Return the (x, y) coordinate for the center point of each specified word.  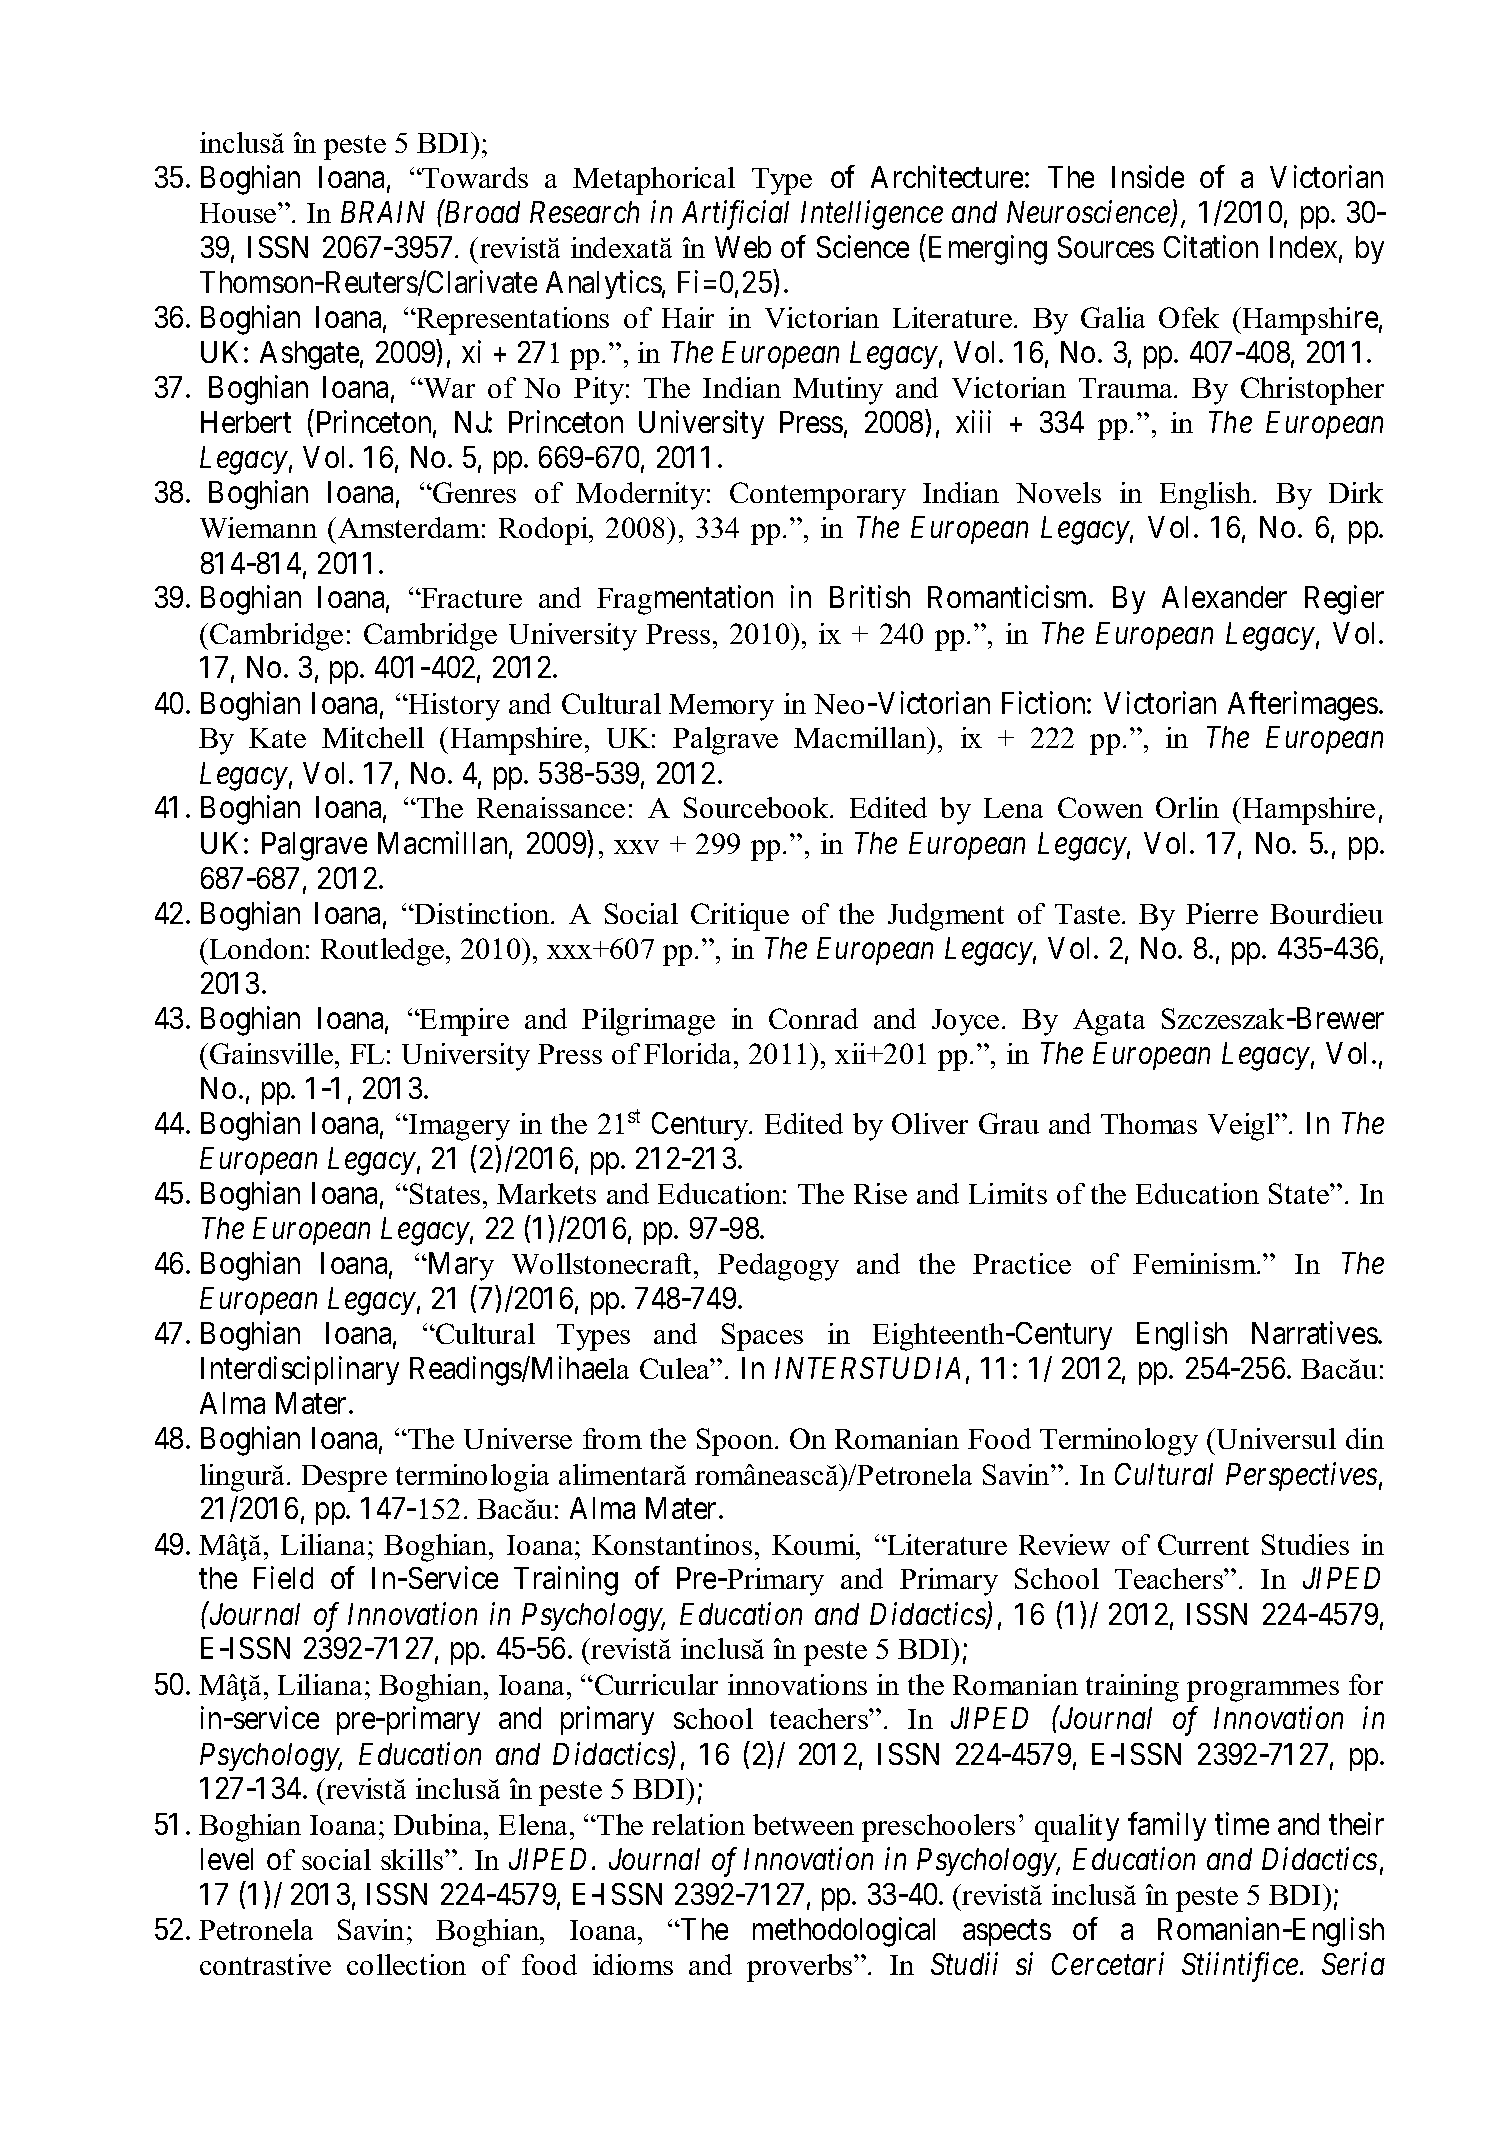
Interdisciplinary (300, 1370)
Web (743, 247)
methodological (844, 1932)
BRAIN (383, 212)
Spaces (762, 1337)
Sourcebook (757, 807)
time (1242, 1823)
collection (406, 1964)
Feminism (1196, 1263)
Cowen (1100, 807)
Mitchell (373, 737)
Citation (1211, 246)
